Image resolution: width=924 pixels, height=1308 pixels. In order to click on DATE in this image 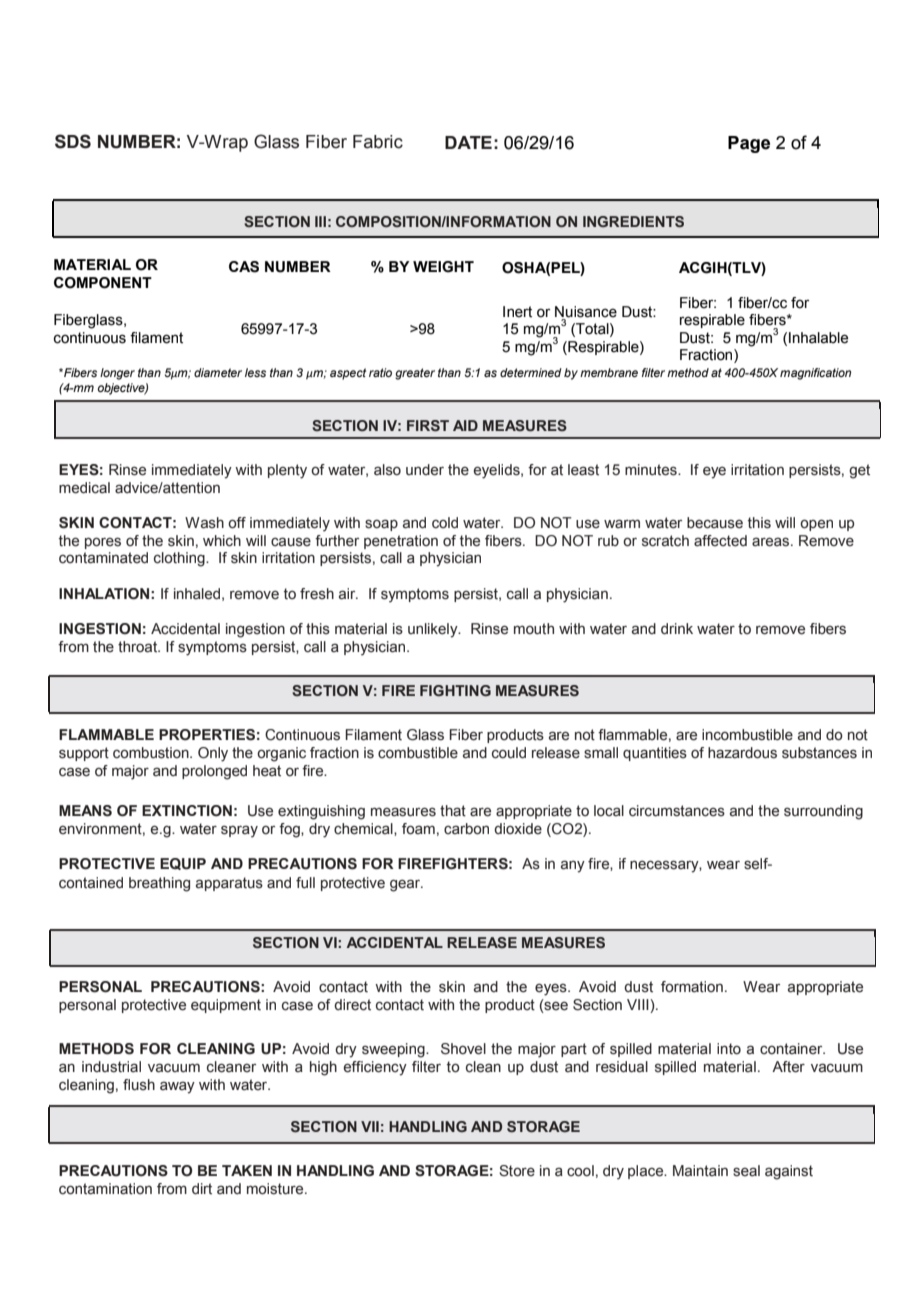, I will do `click(468, 142)`.
